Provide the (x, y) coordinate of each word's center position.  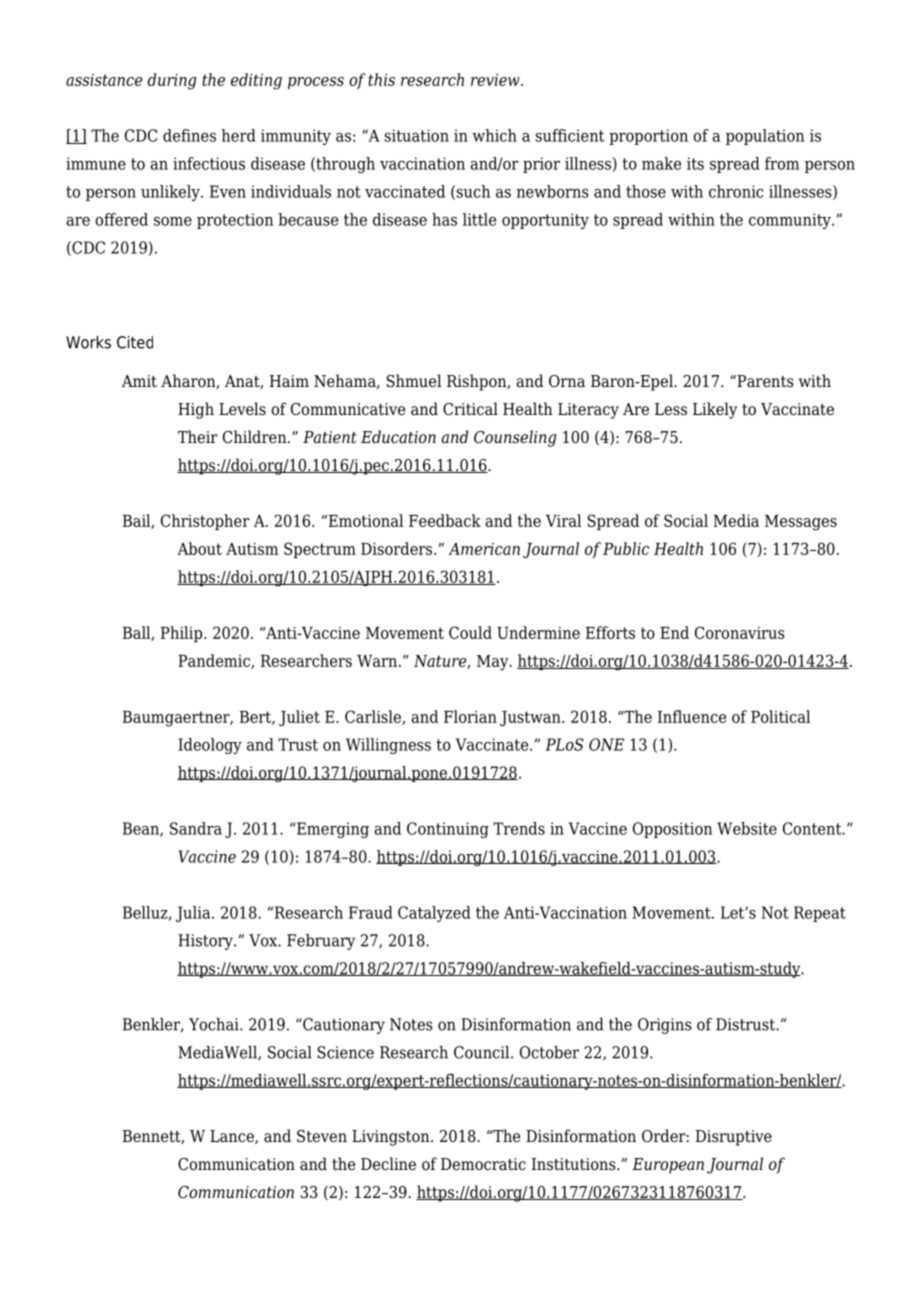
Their (198, 437)
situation (417, 135)
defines (189, 135)
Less (671, 409)
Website (747, 828)
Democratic (483, 1164)
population (765, 137)
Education (398, 437)
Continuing (448, 830)
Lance (233, 1137)
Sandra (196, 828)
